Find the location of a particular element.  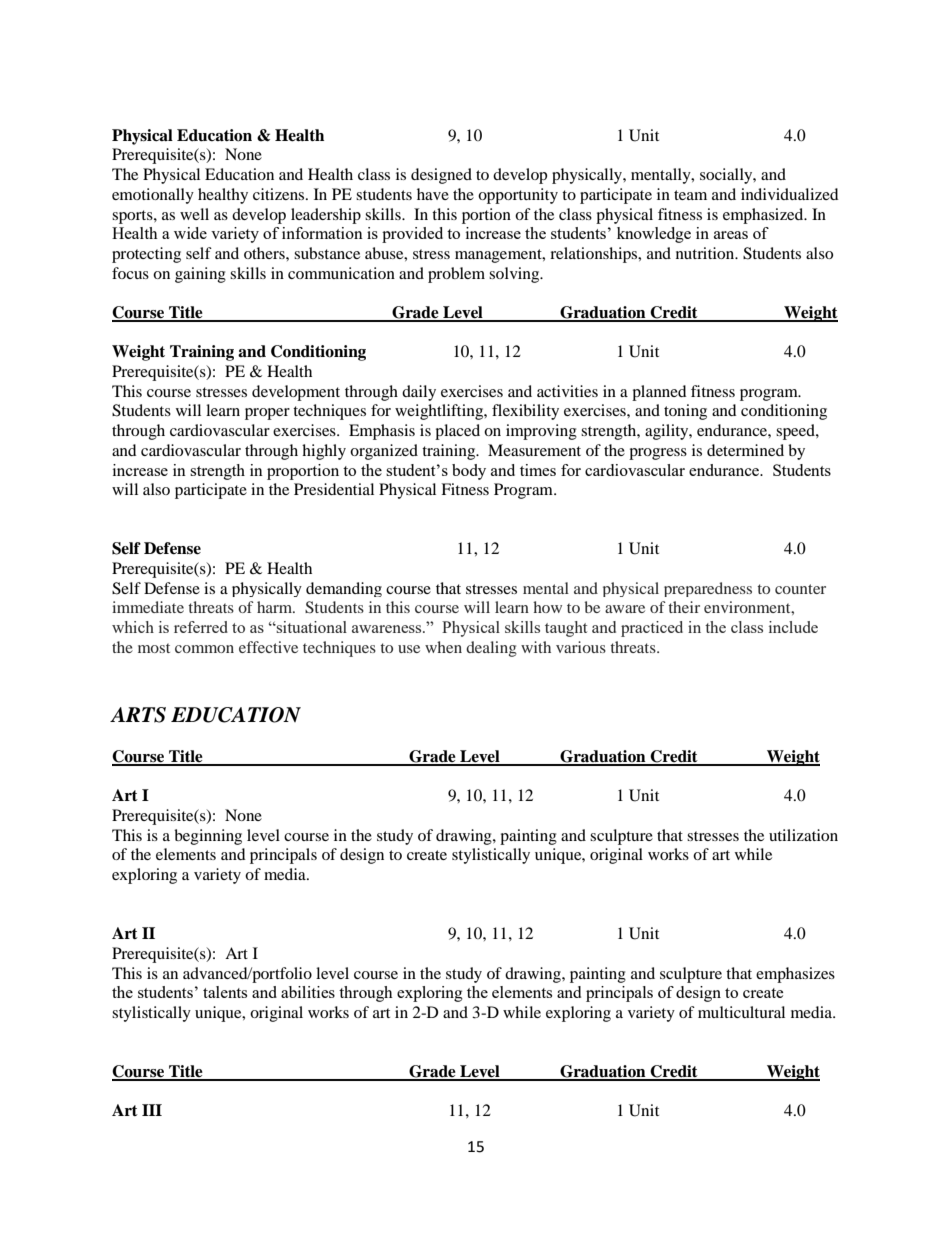

III is located at coordinates (152, 1110).
